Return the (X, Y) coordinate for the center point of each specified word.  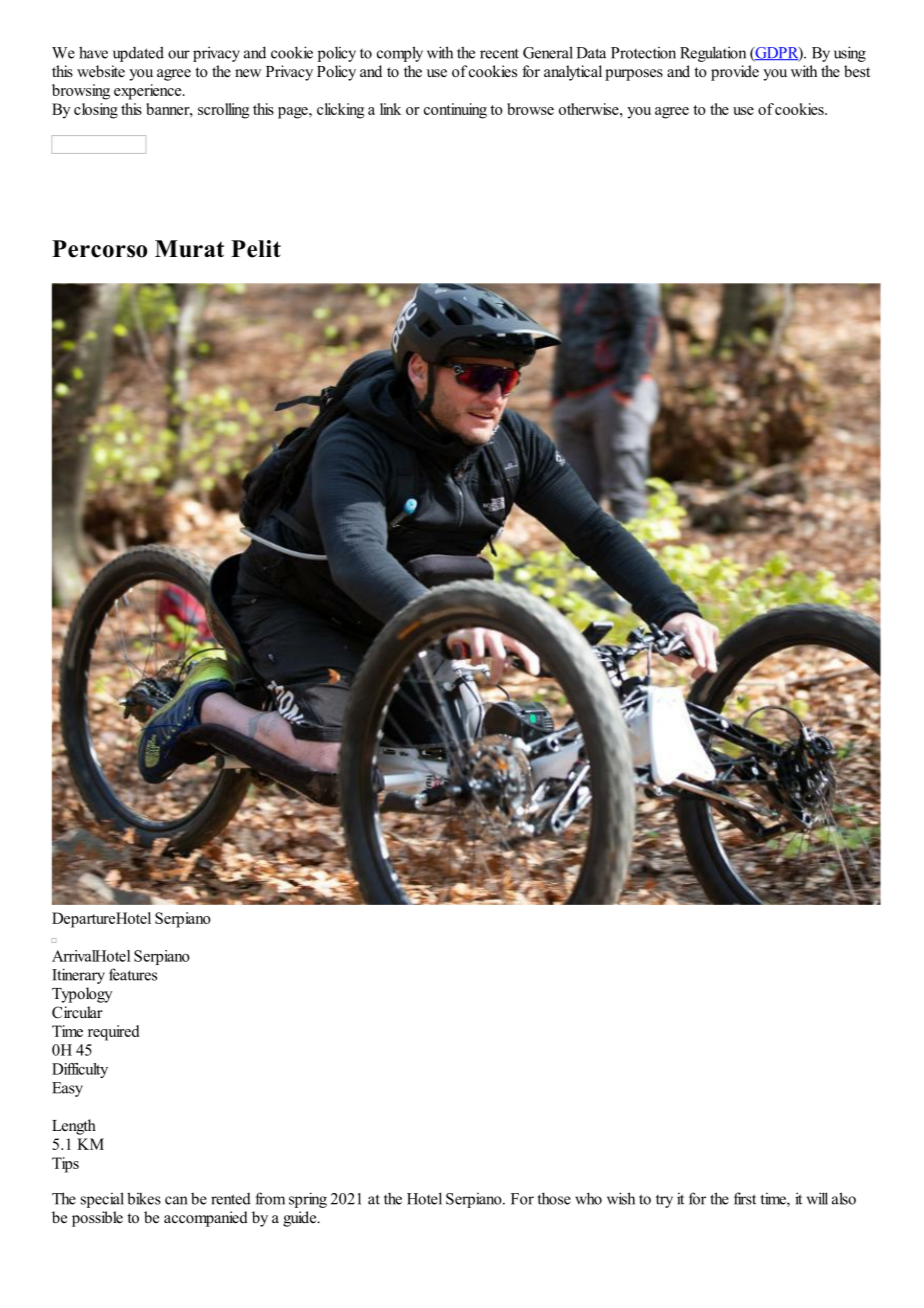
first (745, 1198)
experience (149, 92)
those (554, 1198)
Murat (189, 249)
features (133, 974)
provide (735, 73)
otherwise (590, 109)
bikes (144, 1198)
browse (530, 109)
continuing (455, 111)
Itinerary (78, 976)
